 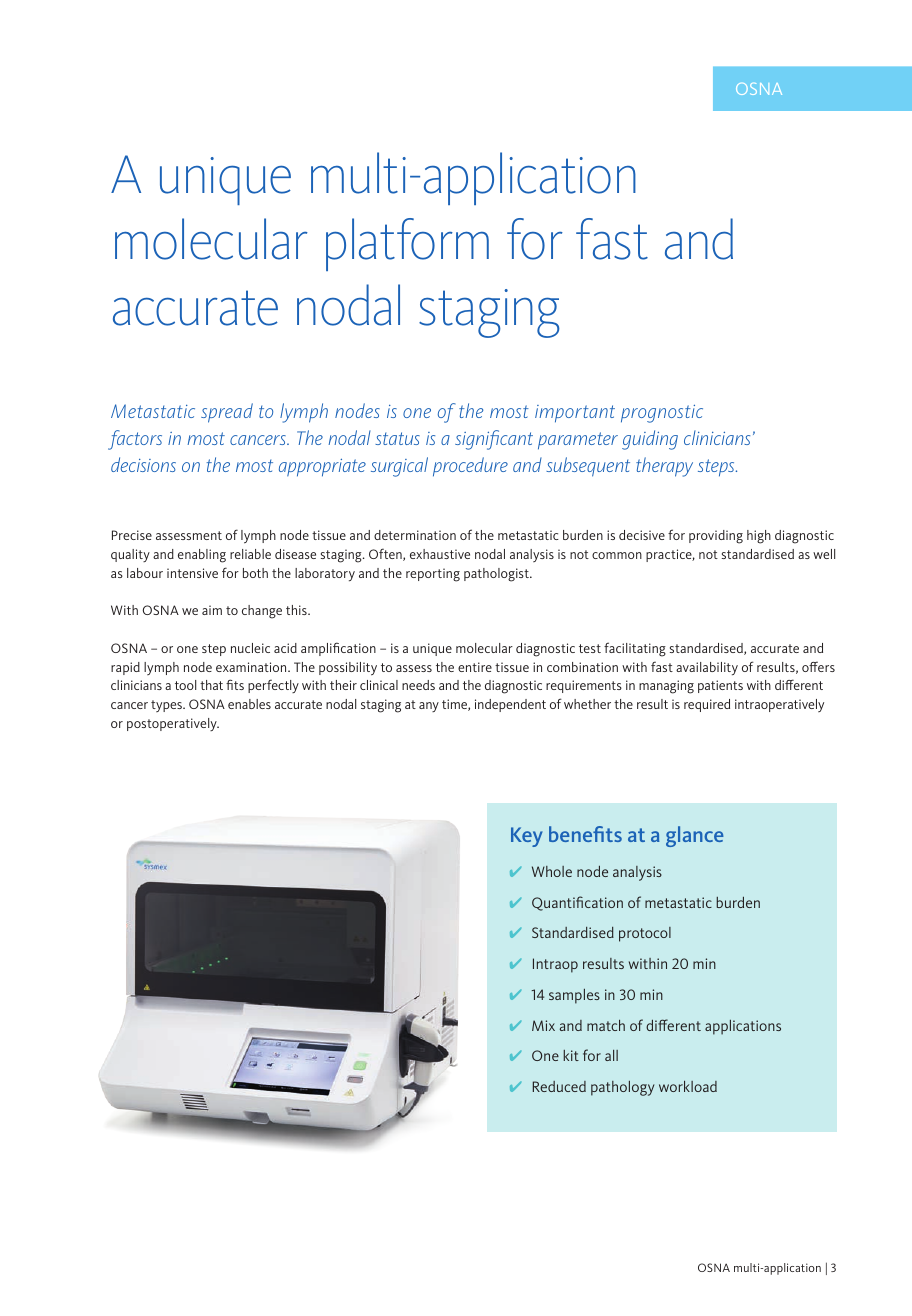 What do you see at coordinates (662, 414) in the screenshot?
I see `prognostic` at bounding box center [662, 414].
